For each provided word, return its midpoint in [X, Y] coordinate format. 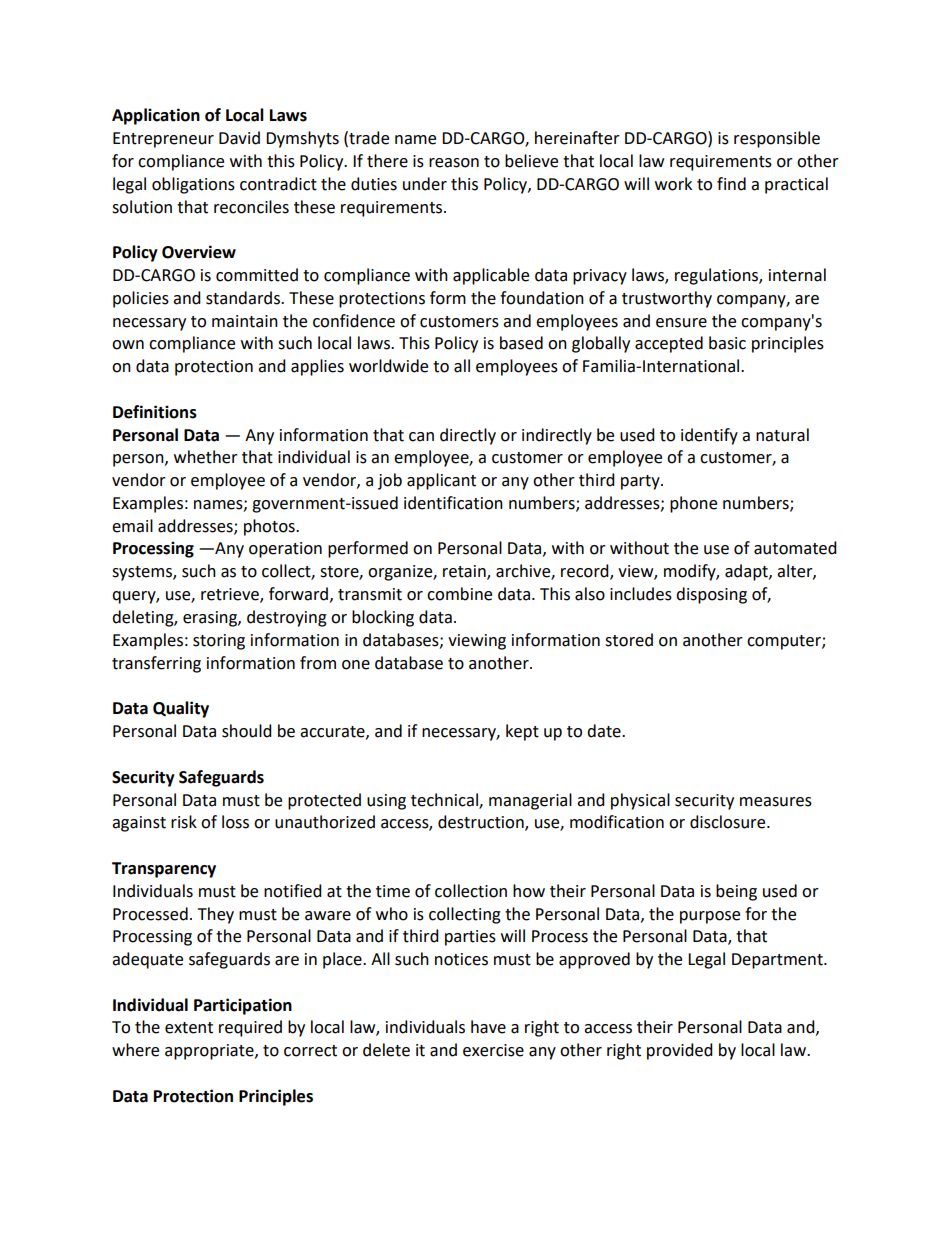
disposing [711, 595]
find [731, 184]
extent [189, 1028]
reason [454, 163]
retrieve [231, 595]
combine [459, 594]
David [239, 138]
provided [680, 1051]
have [488, 1027]
